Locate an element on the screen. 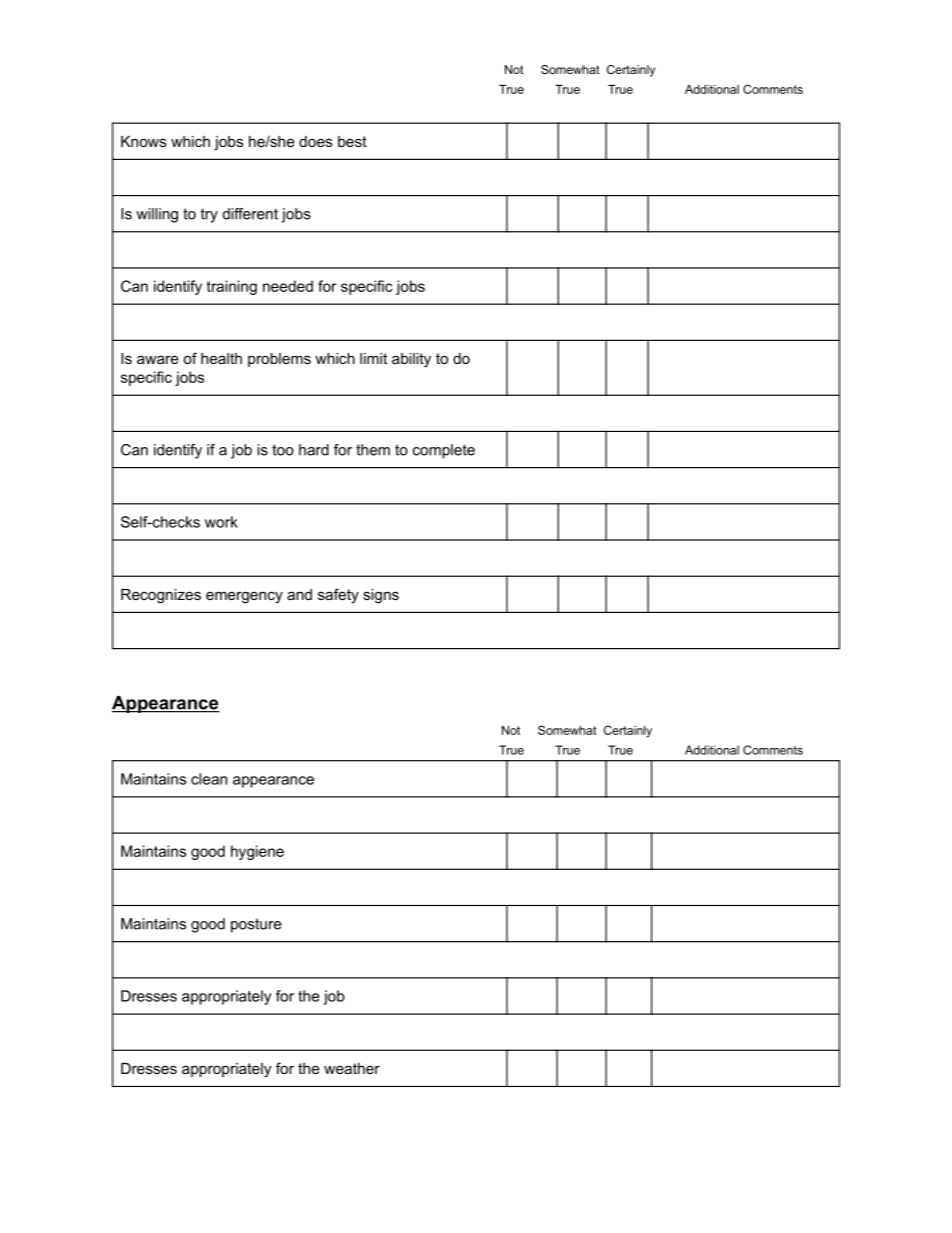 The width and height of the screenshot is (952, 1233). weather is located at coordinates (352, 1068).
